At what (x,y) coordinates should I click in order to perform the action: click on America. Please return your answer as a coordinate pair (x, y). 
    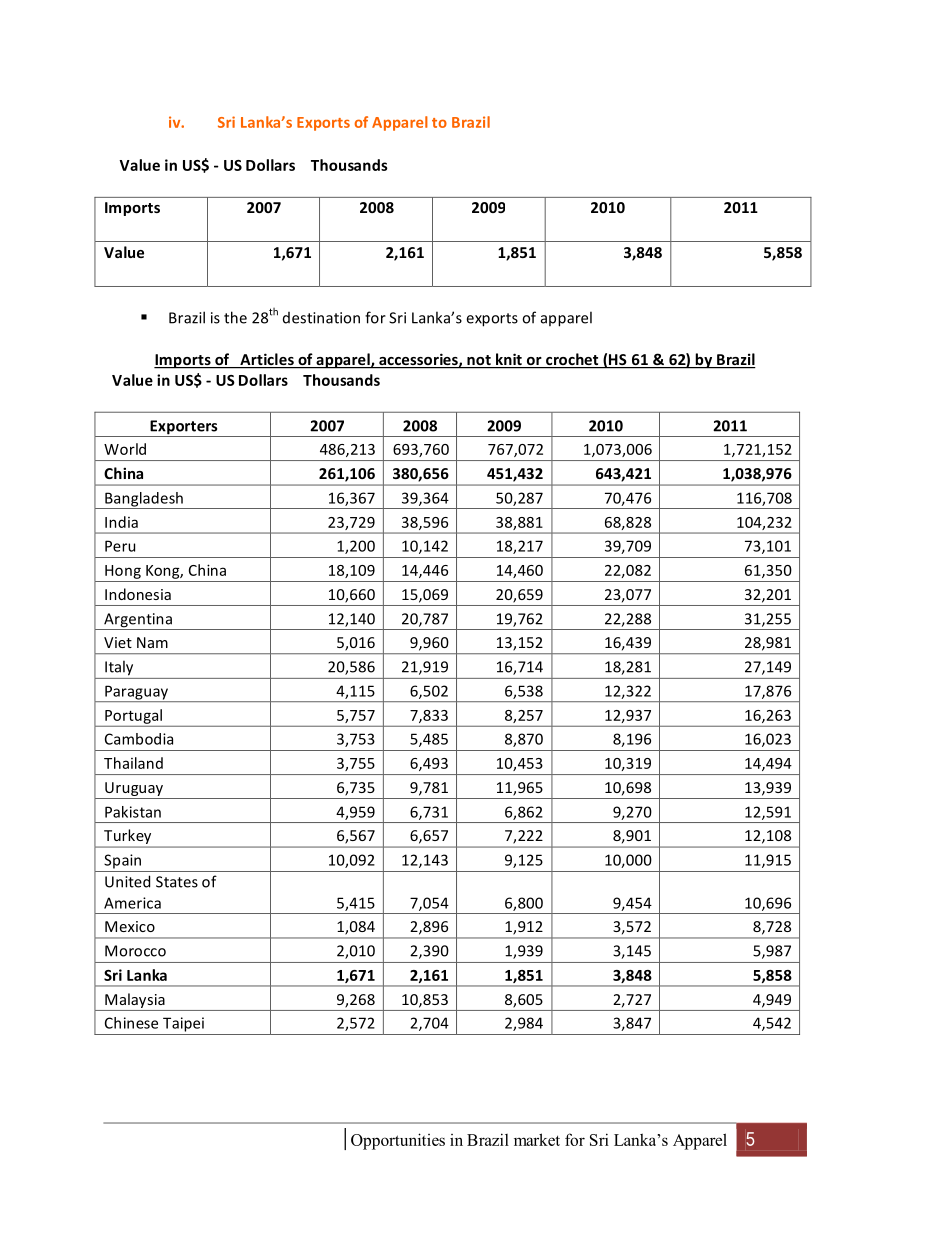
    Looking at the image, I should click on (132, 903).
